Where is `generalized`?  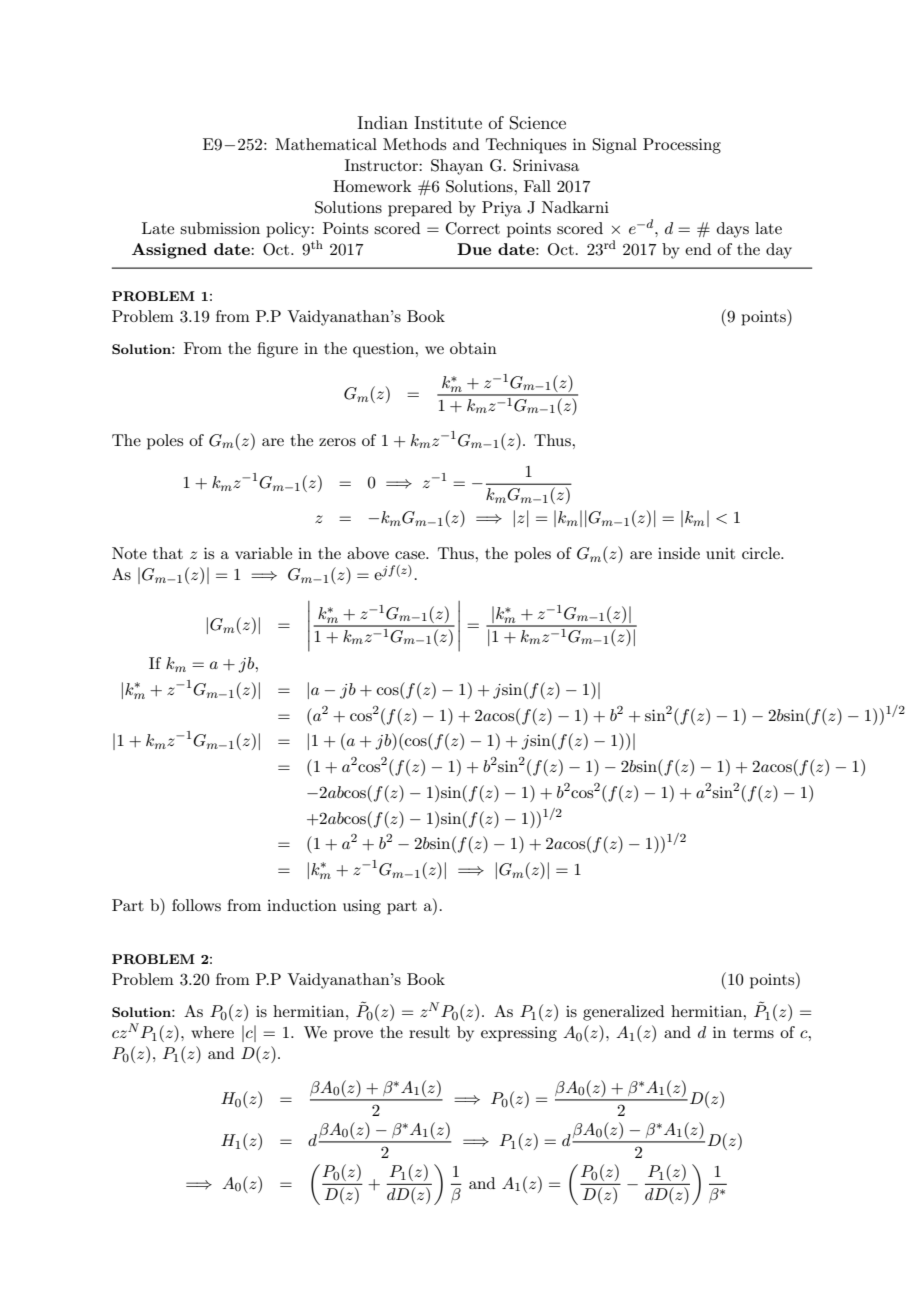 generalized is located at coordinates (623, 1013).
